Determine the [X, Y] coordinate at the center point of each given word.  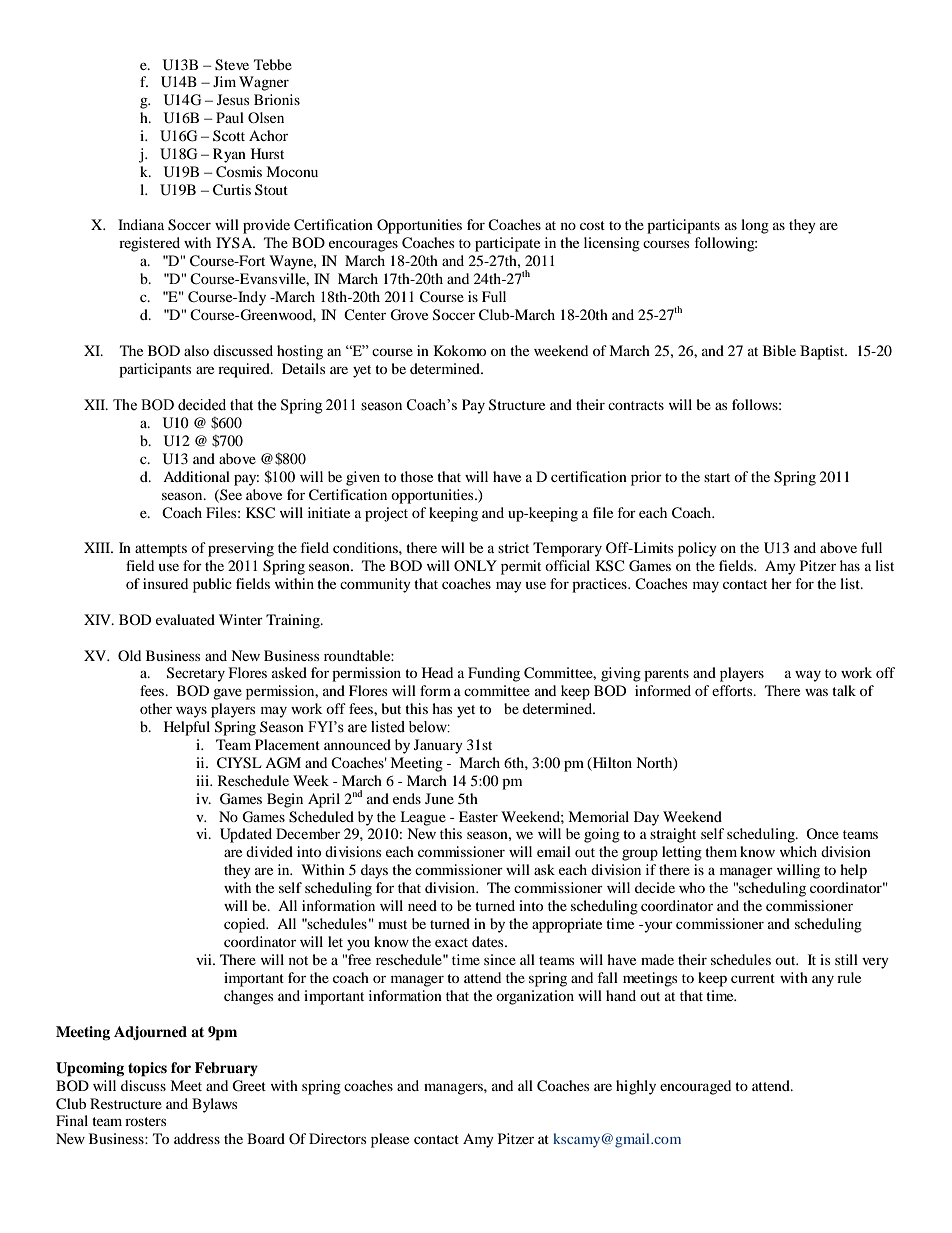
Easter [478, 816]
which [798, 851]
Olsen [266, 117]
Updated [246, 835]
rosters [145, 1121]
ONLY [475, 565]
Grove [409, 315]
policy [697, 549]
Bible [779, 350]
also [196, 350]
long [755, 226]
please [390, 1140]
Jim [224, 81]
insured [165, 583]
